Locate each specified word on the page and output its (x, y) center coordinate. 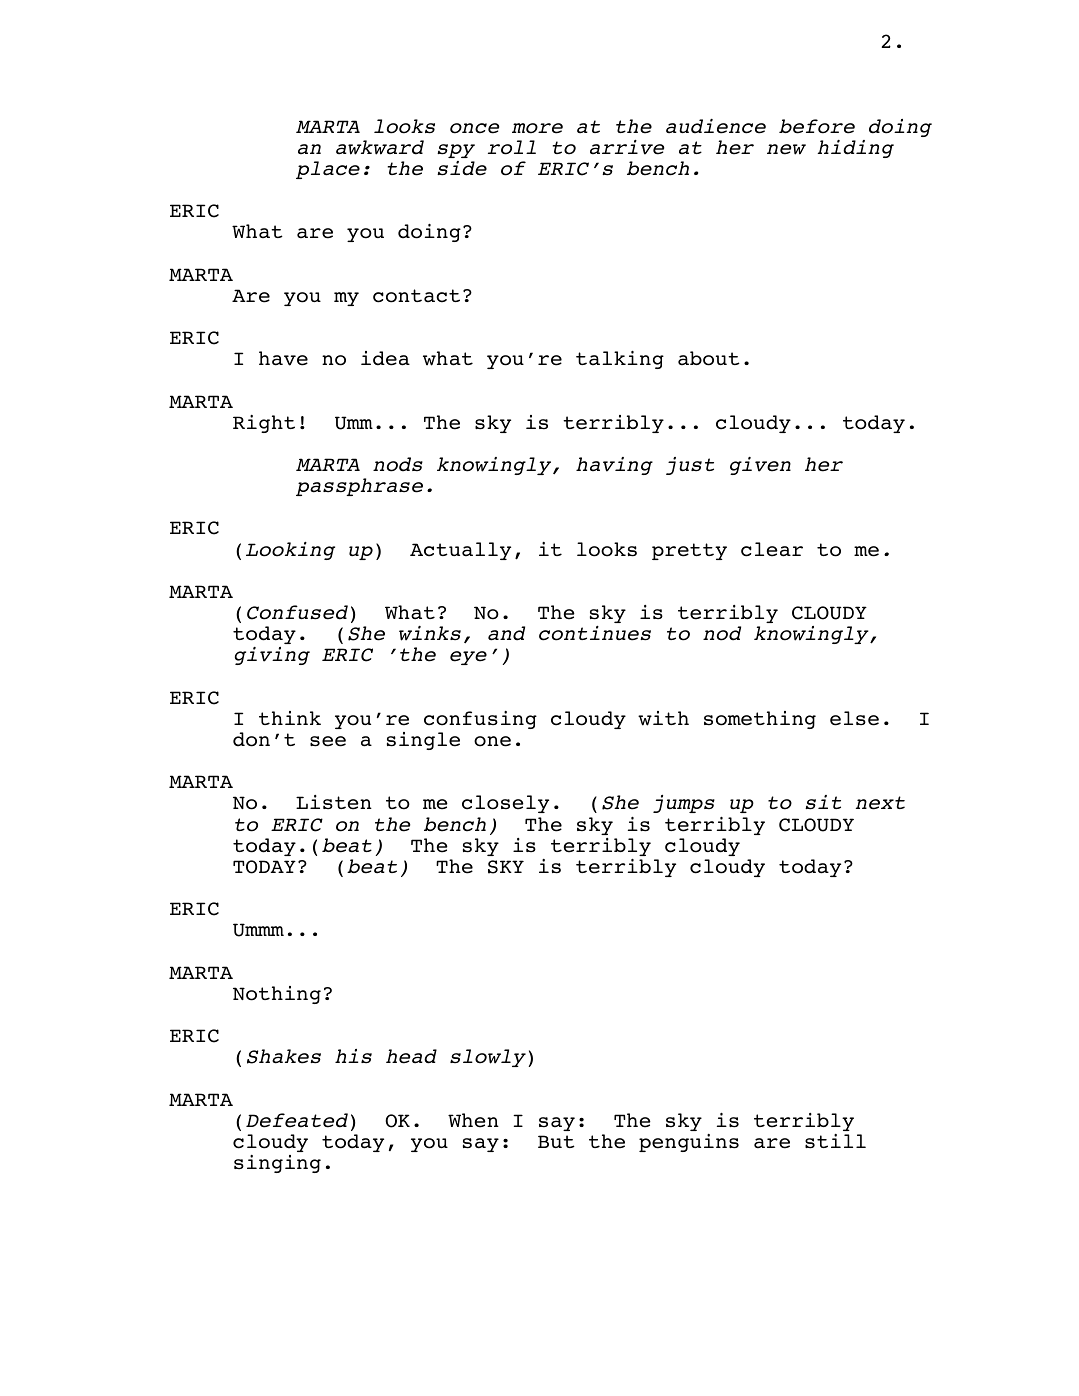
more (537, 128)
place (328, 170)
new (786, 149)
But (556, 1141)
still (835, 1141)
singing (277, 1164)
